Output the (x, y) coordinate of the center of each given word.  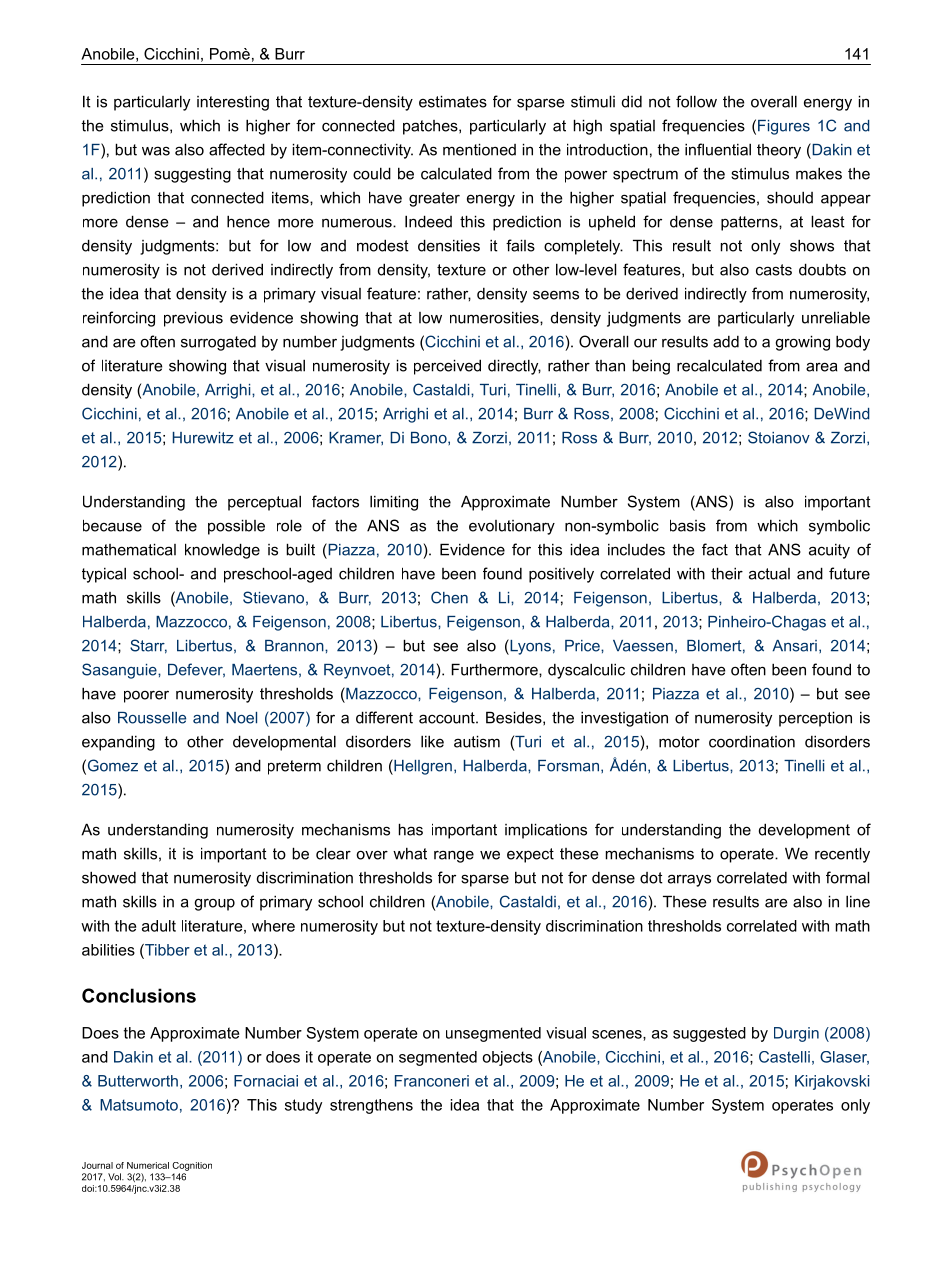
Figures (784, 127)
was (156, 151)
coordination (752, 741)
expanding (118, 743)
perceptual (264, 503)
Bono (430, 438)
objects (507, 1058)
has (411, 829)
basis (688, 525)
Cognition (192, 1166)
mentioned (479, 149)
